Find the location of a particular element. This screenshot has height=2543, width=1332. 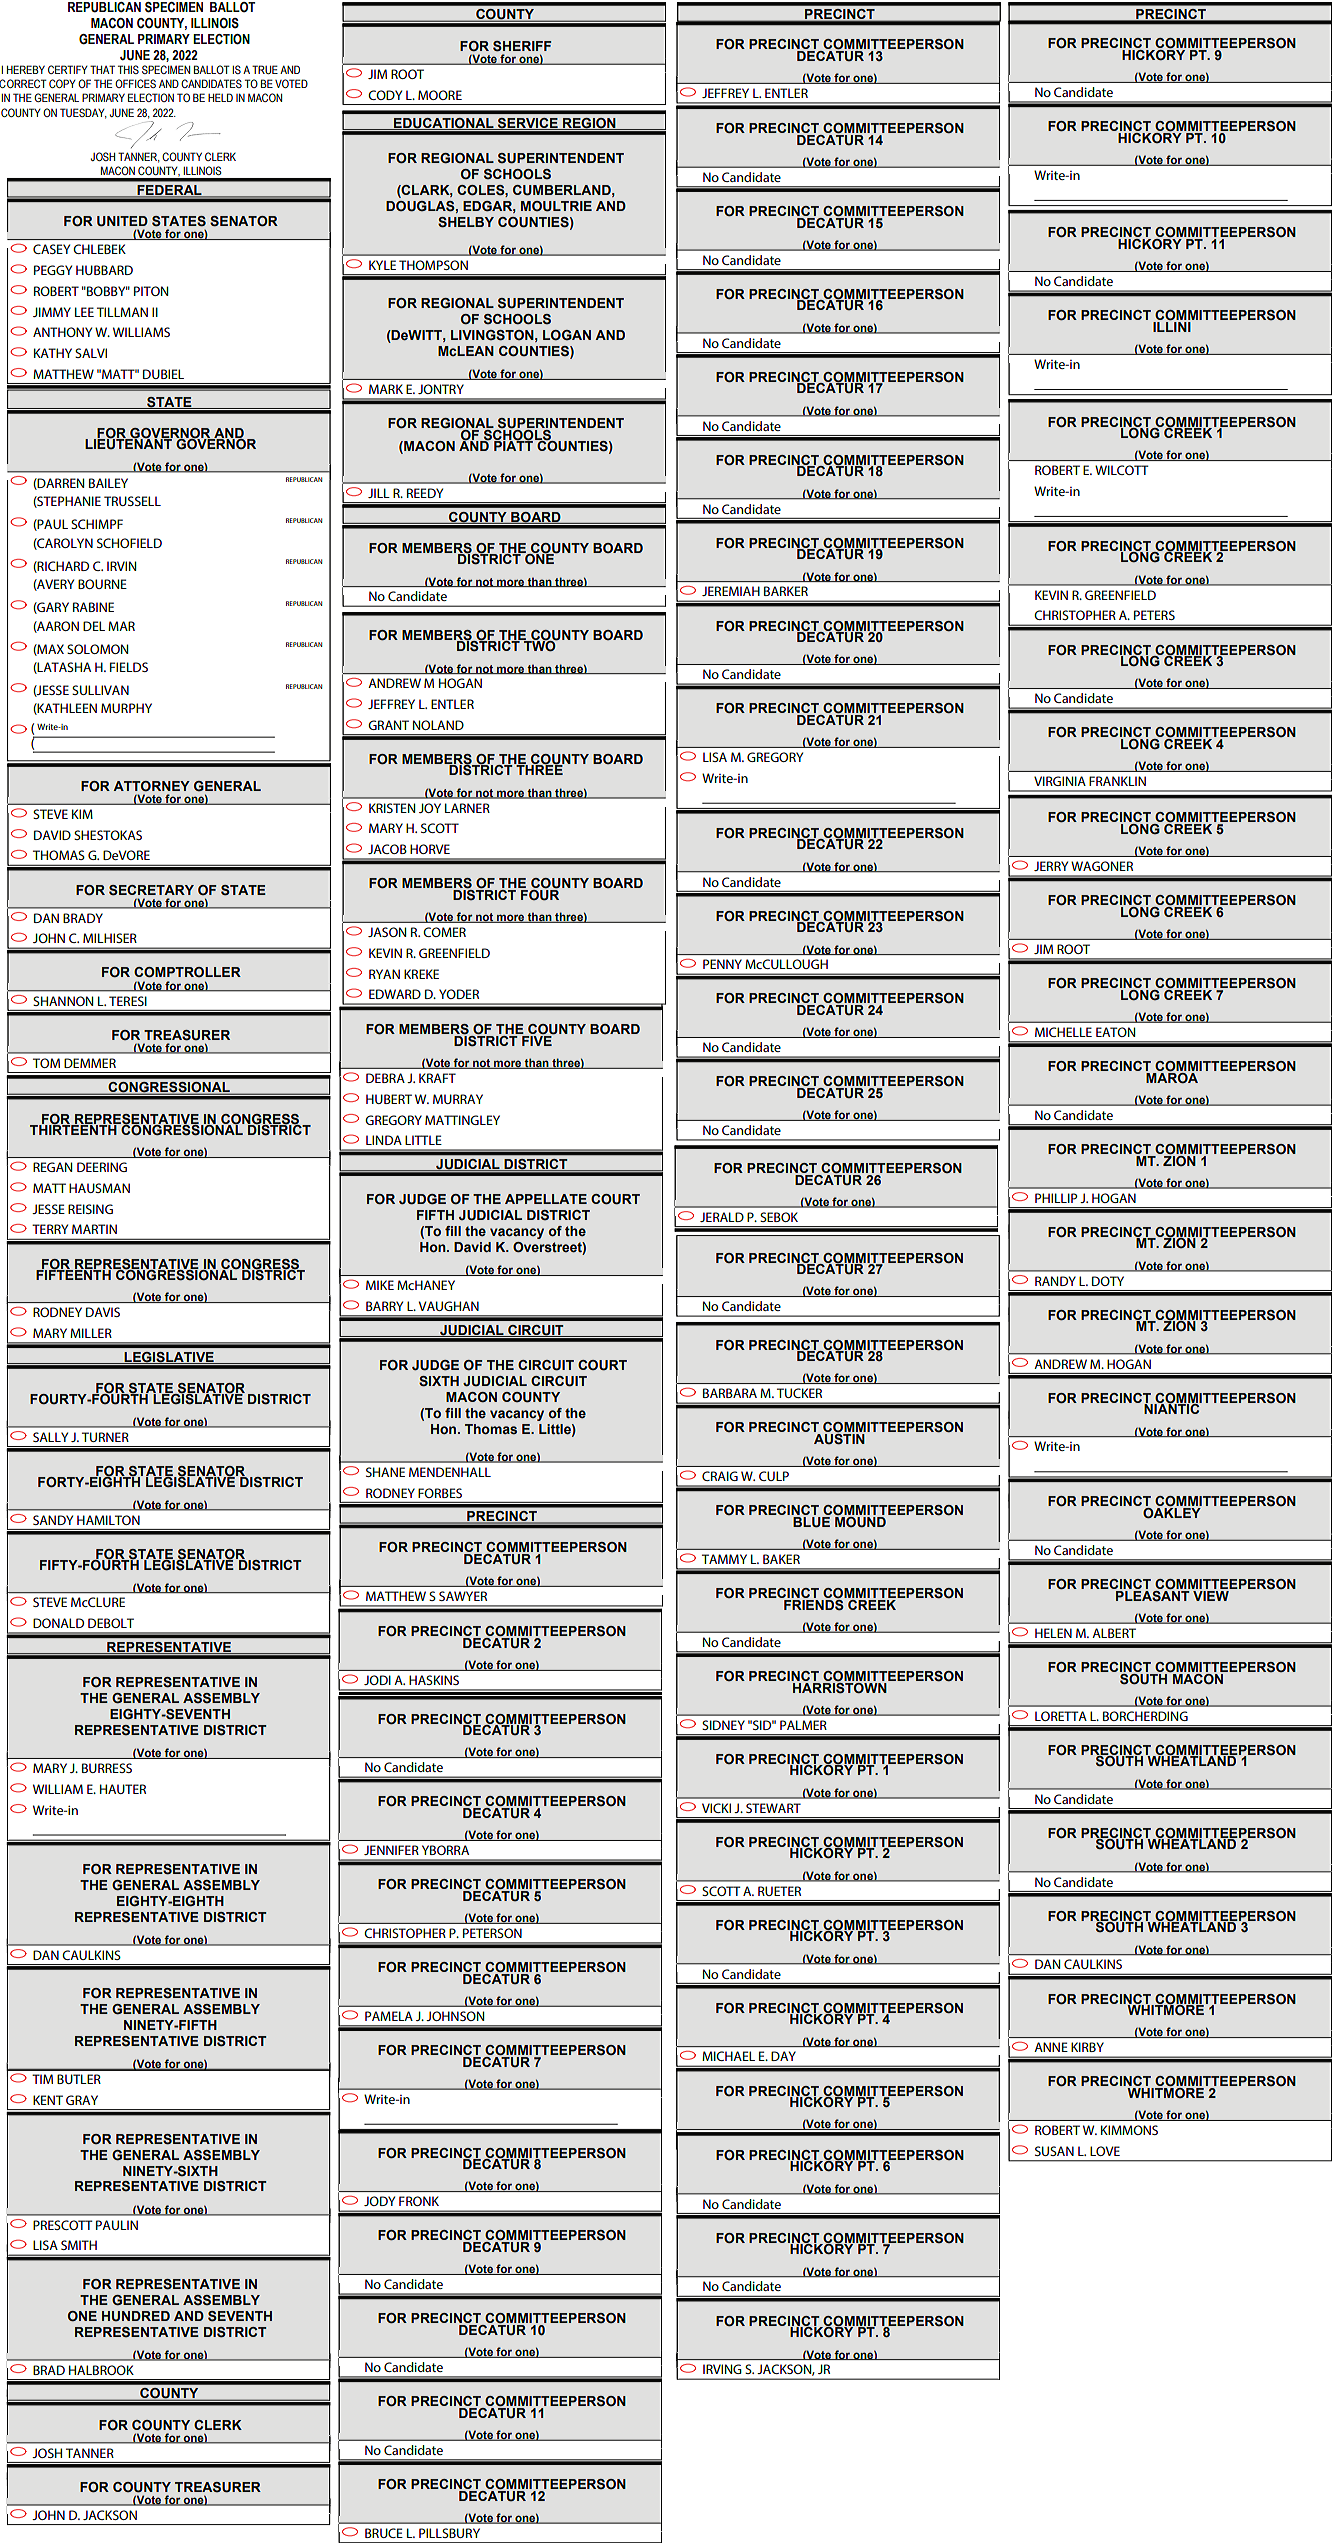

VICKI is located at coordinates (716, 1808).
